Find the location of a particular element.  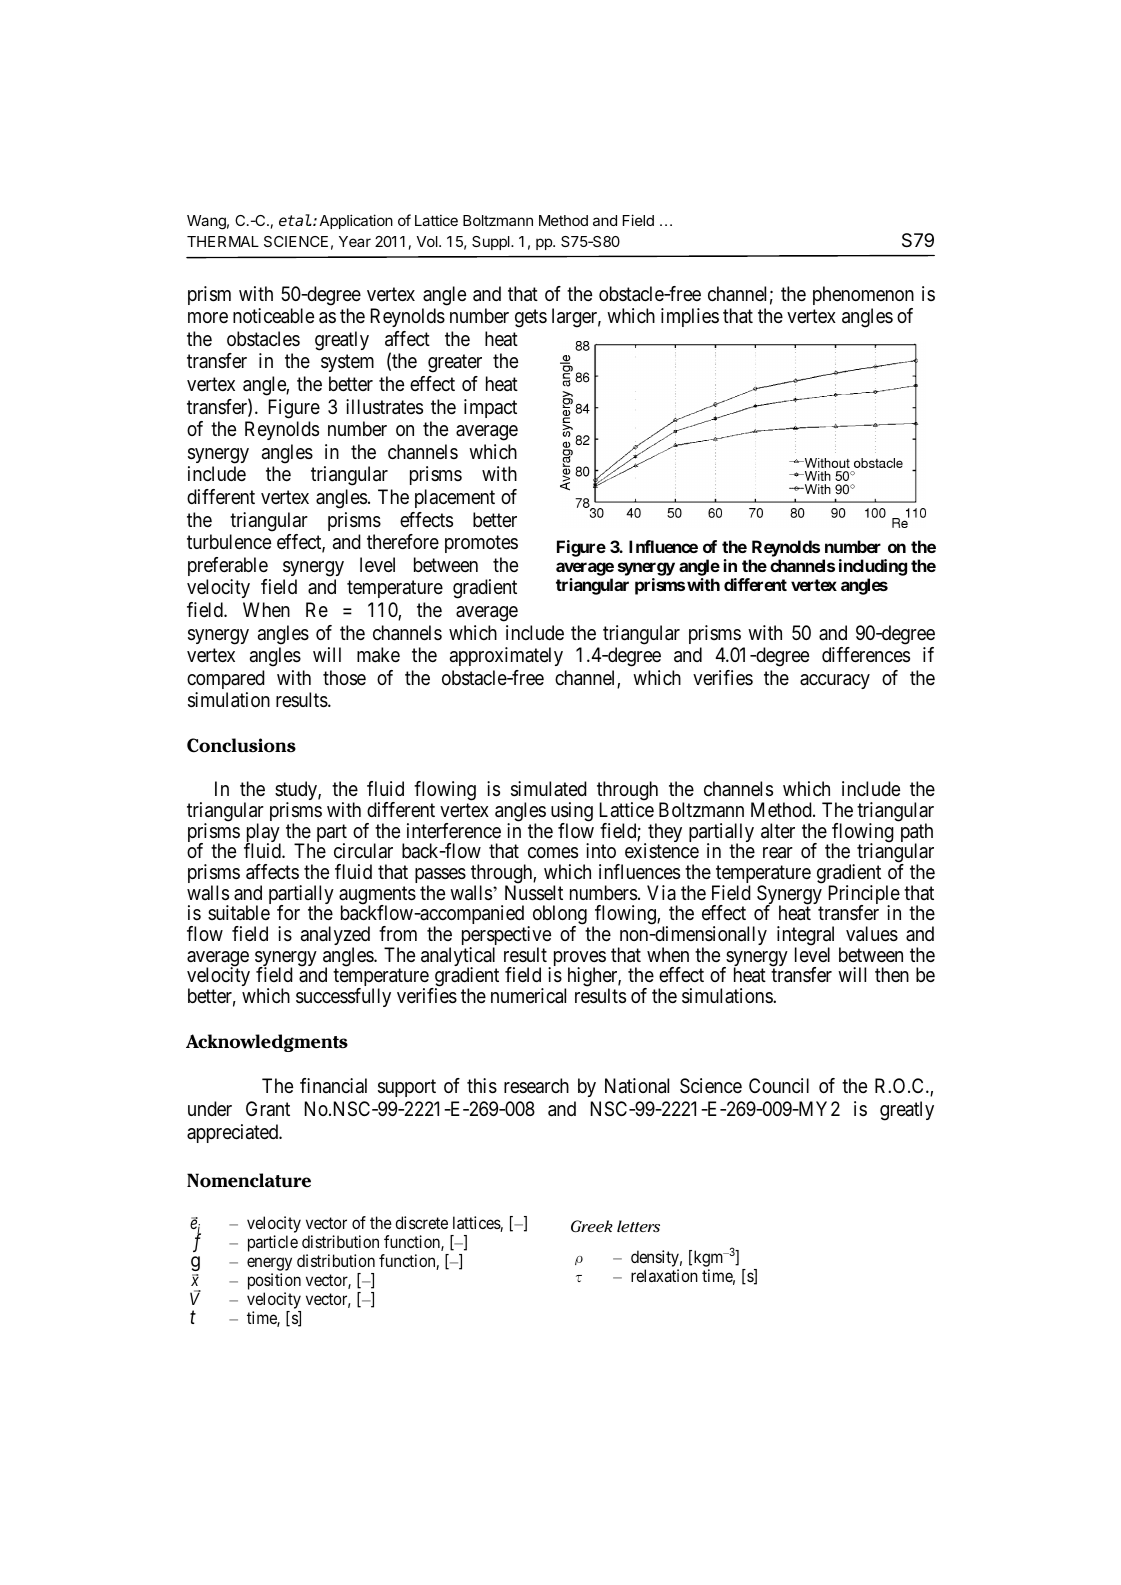

integral is located at coordinates (805, 937).
